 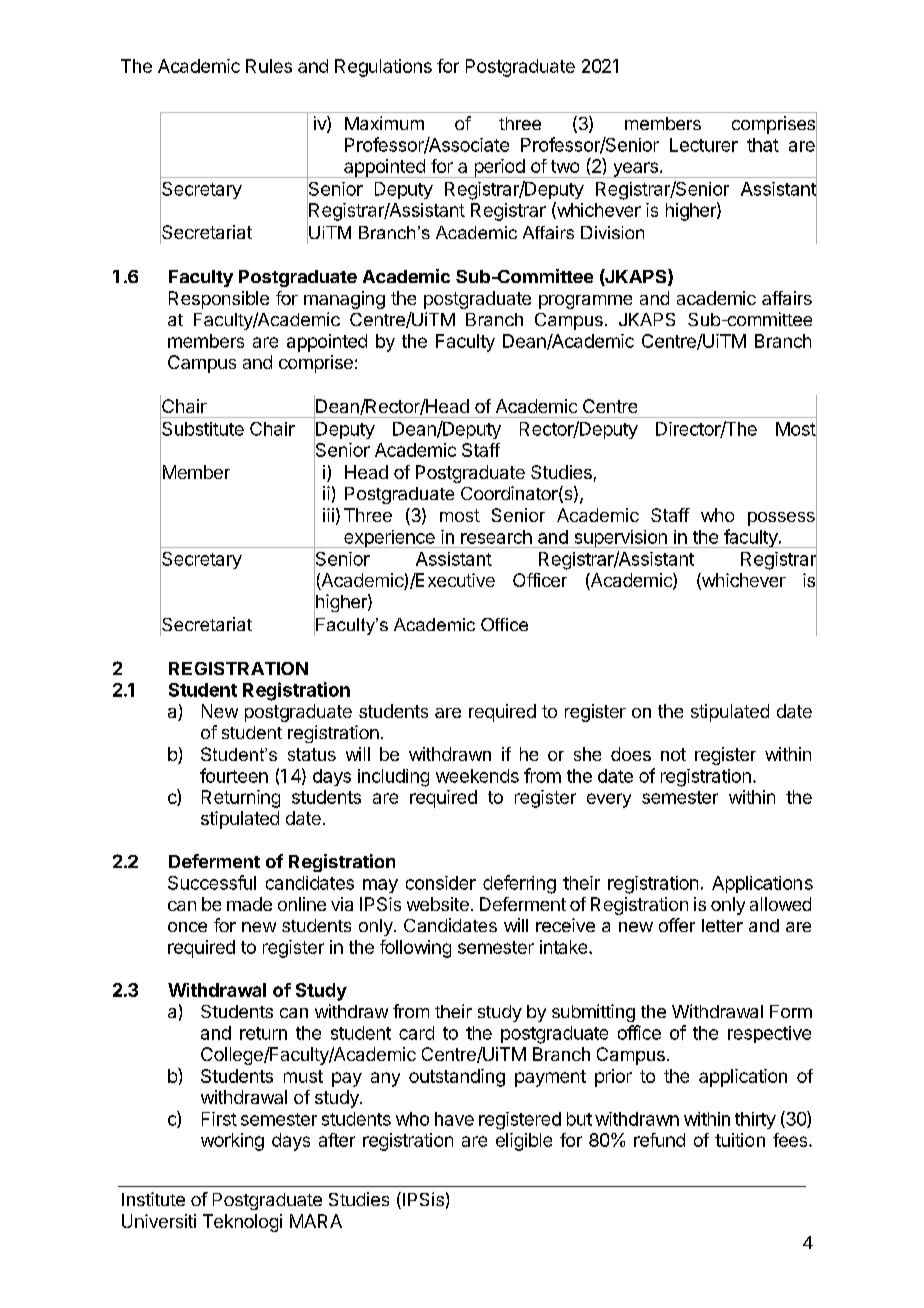 I want to click on letter, so click(x=722, y=925).
